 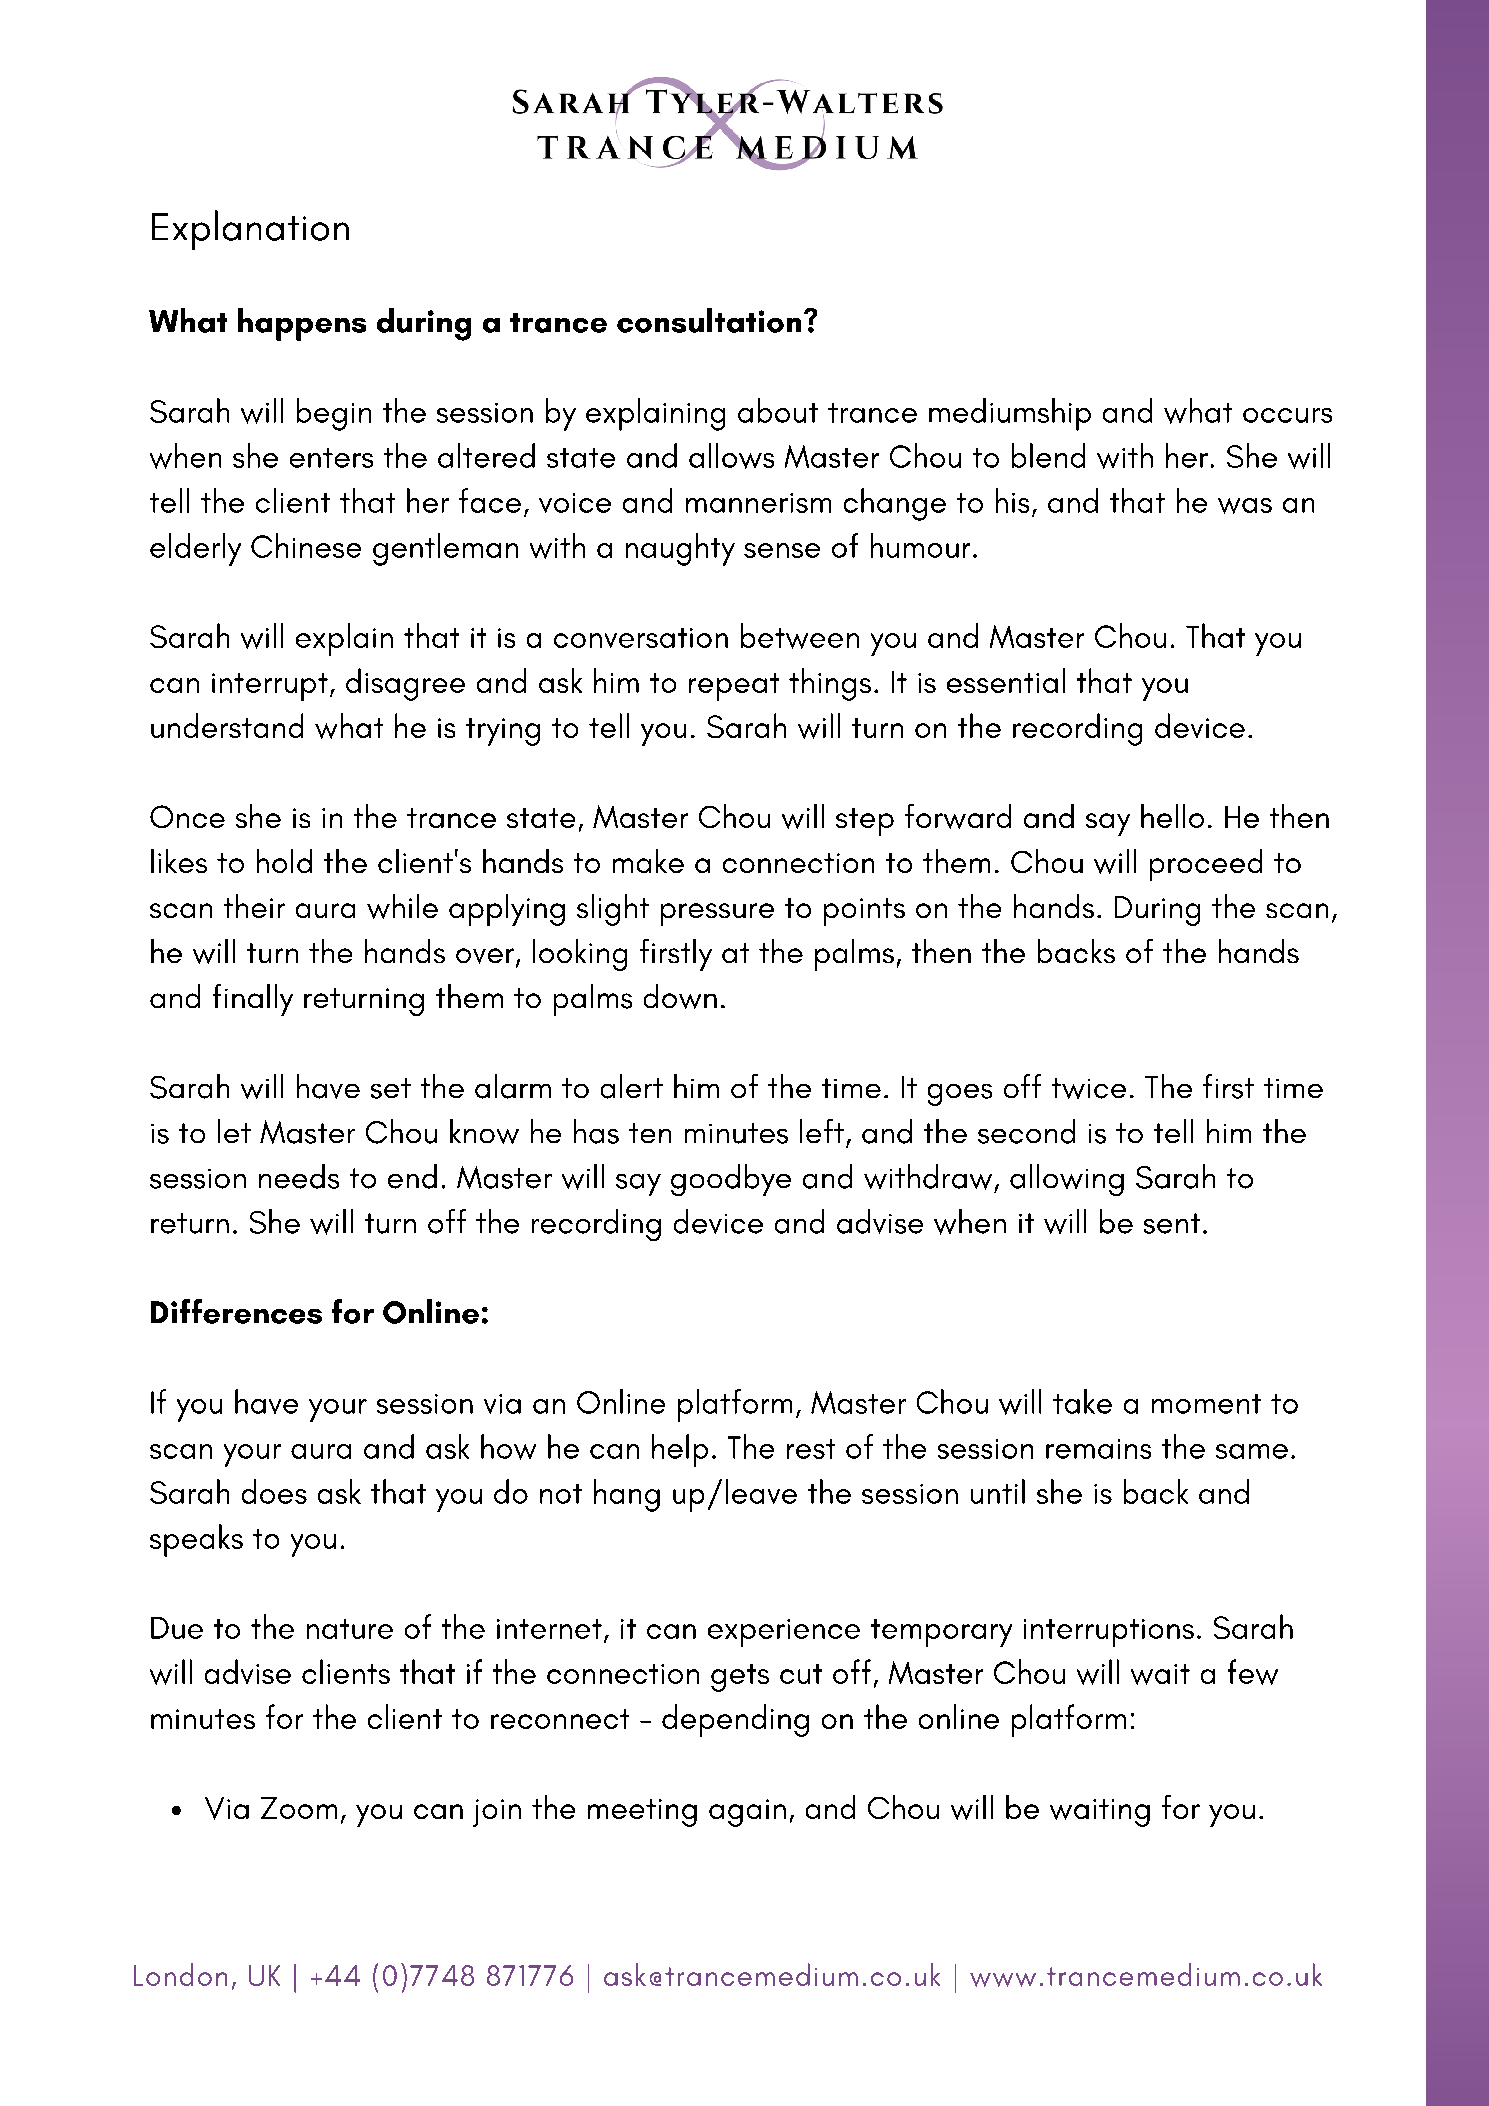 I want to click on happens, so click(x=302, y=324).
